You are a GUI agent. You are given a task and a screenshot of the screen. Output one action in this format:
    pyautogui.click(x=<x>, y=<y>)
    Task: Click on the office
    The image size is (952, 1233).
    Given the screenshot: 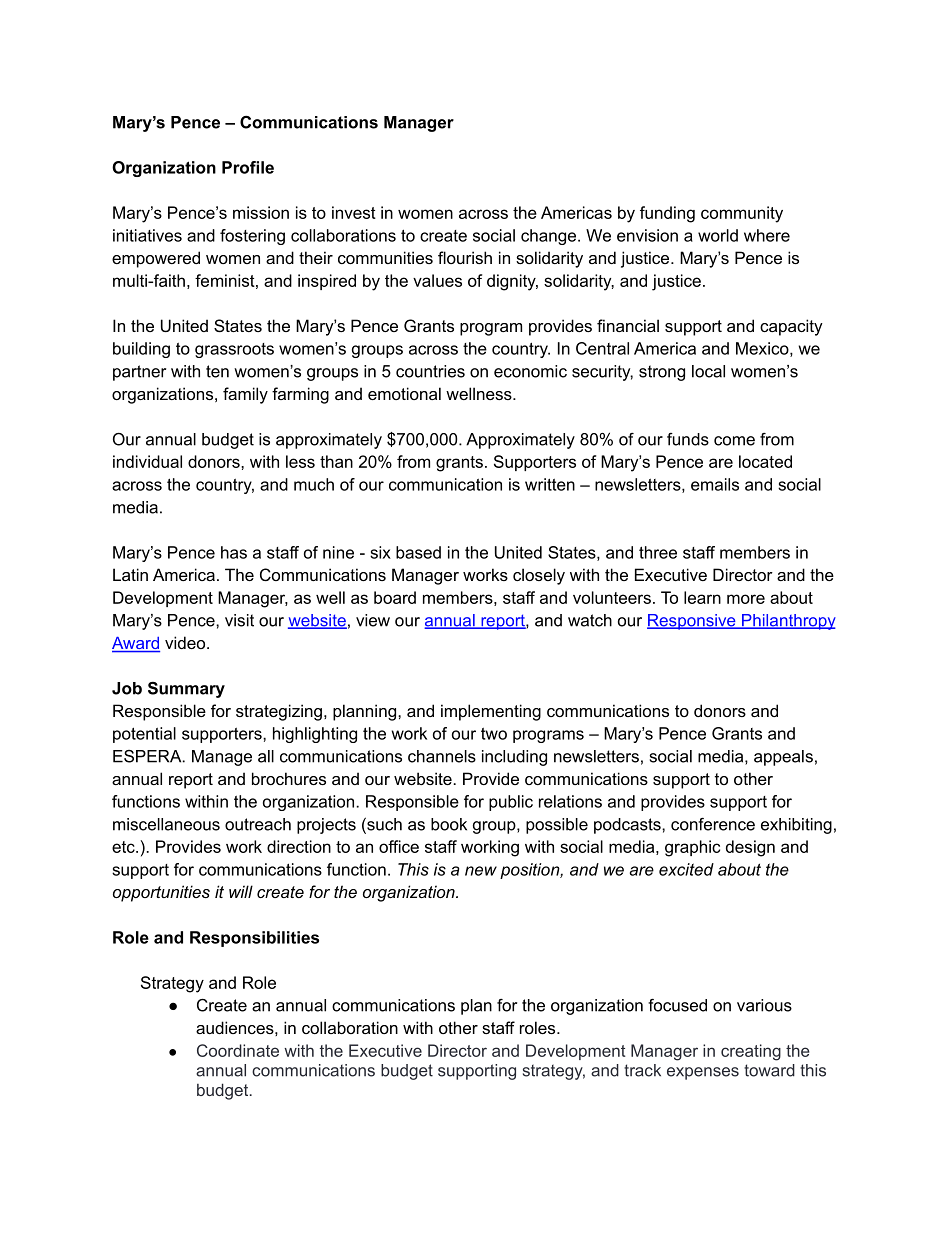 What is the action you would take?
    pyautogui.click(x=399, y=846)
